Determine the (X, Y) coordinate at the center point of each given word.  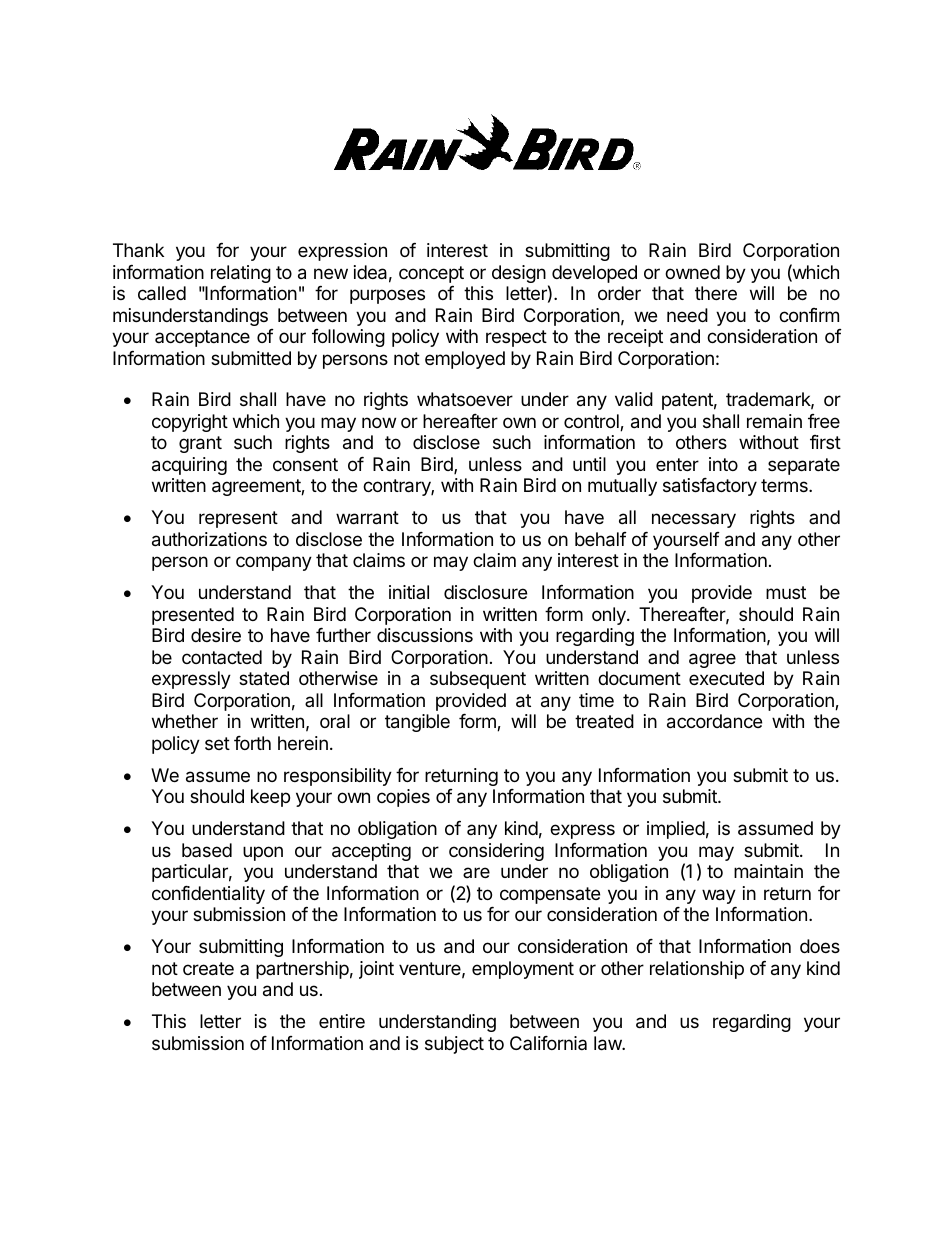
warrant (367, 518)
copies (403, 798)
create (208, 969)
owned (692, 272)
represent (238, 519)
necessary (694, 520)
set (217, 743)
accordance (714, 721)
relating (241, 274)
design (519, 274)
